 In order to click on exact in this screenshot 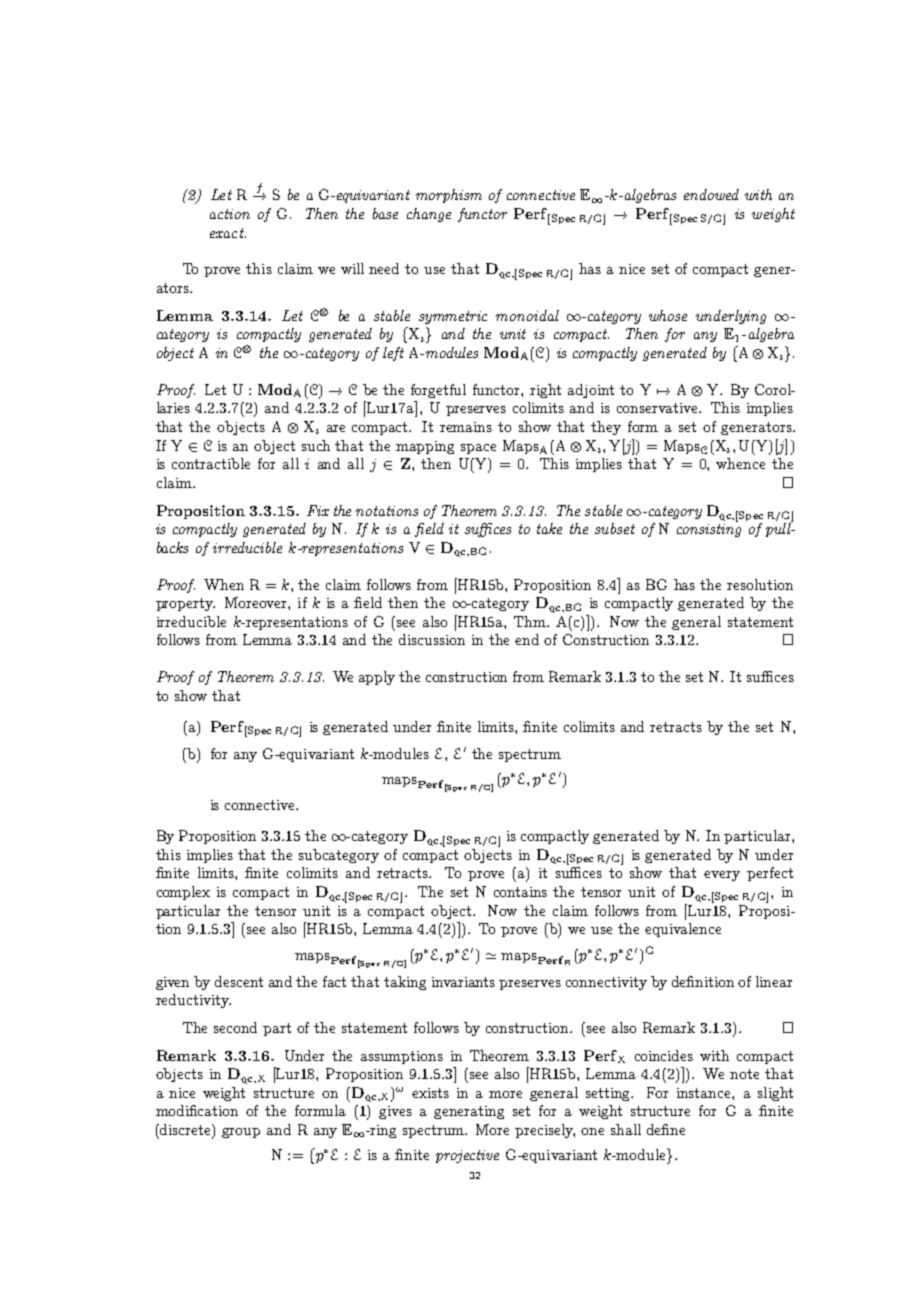, I will do `click(228, 233)`.
